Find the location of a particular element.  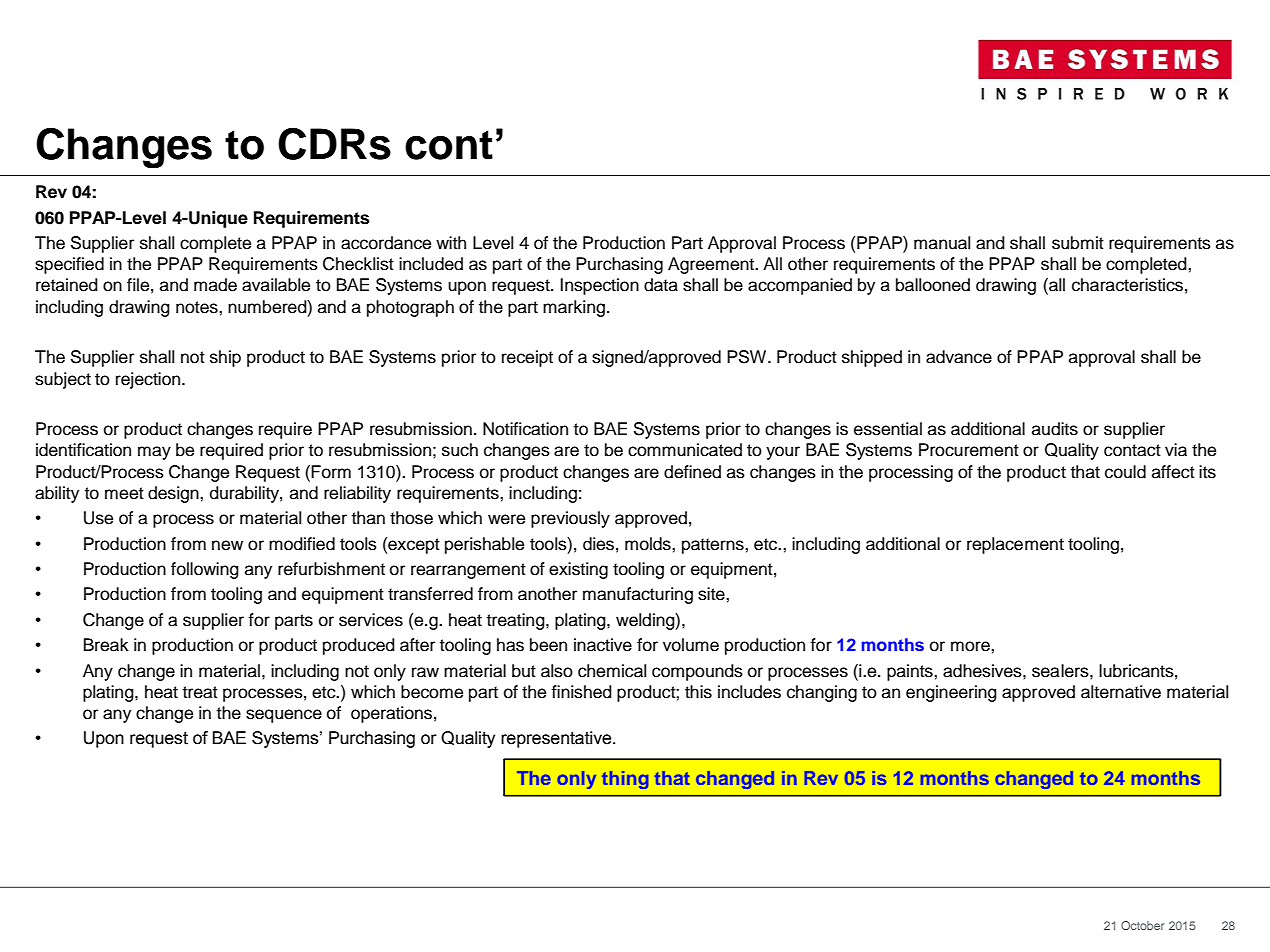

manufacturing is located at coordinates (638, 595).
